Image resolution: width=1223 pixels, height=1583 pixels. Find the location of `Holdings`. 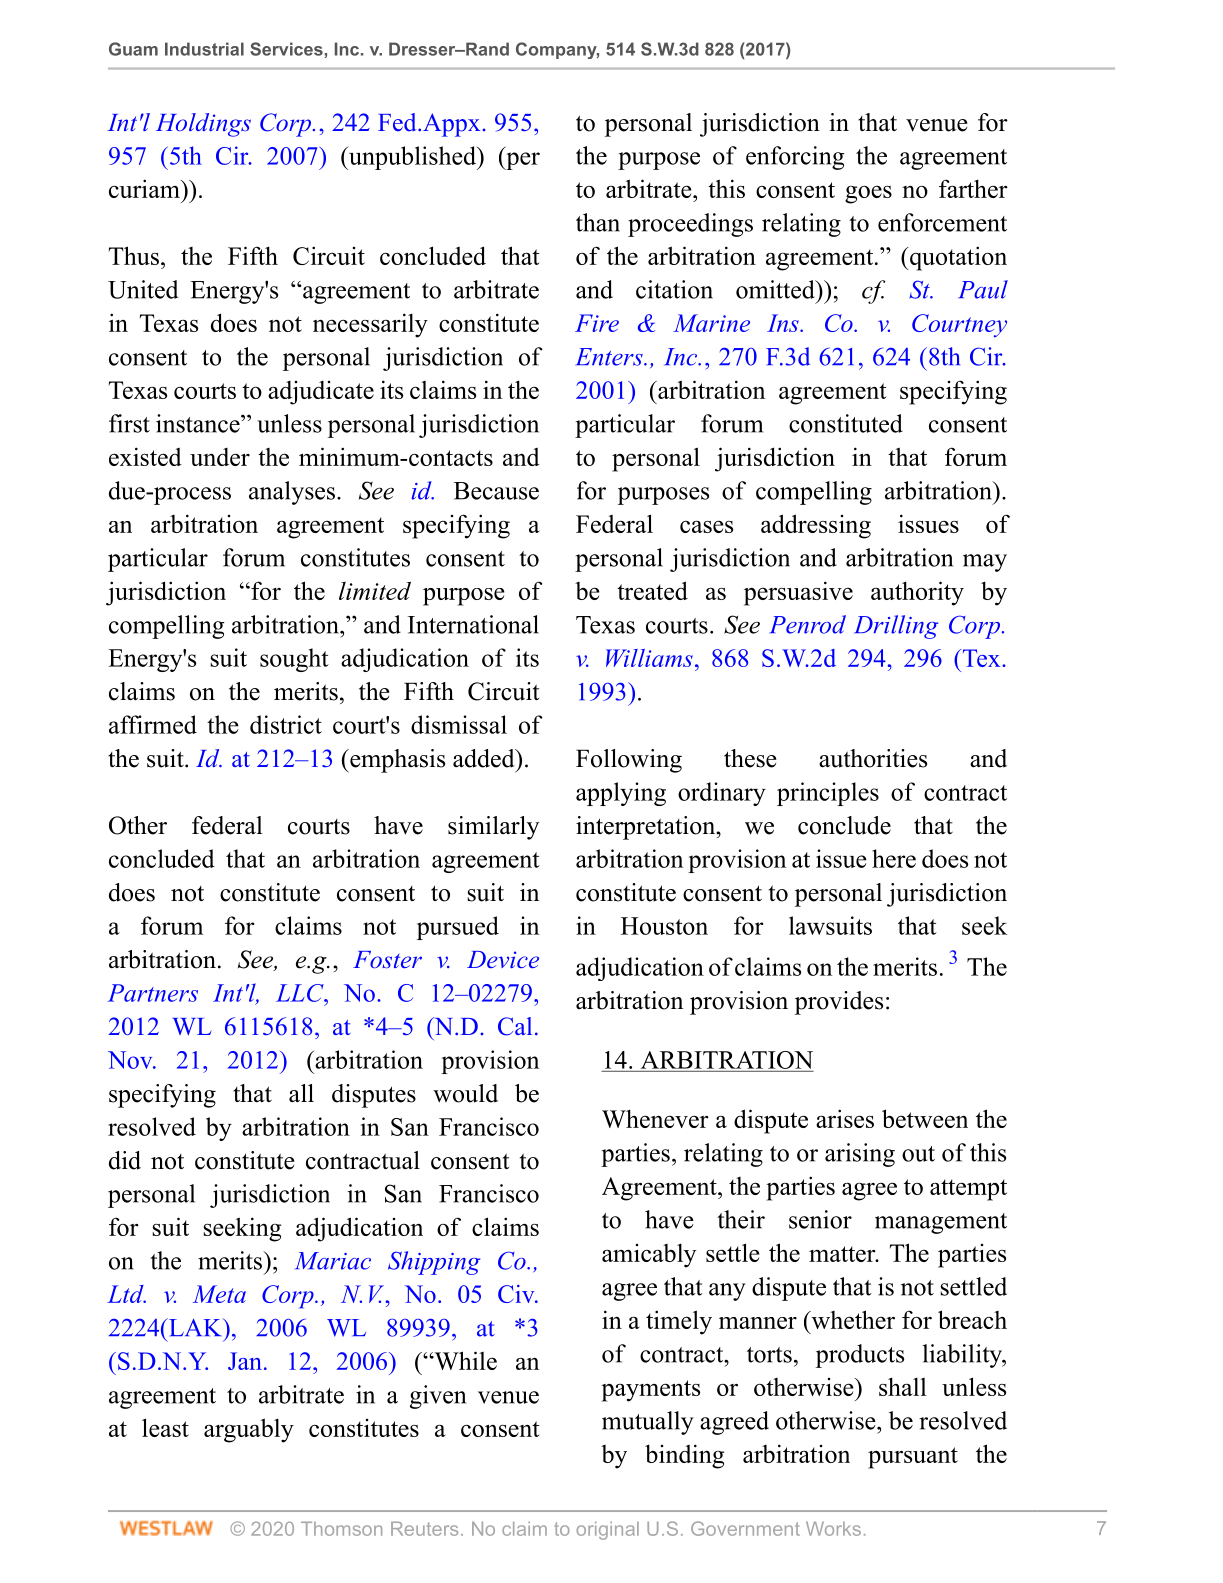

Holdings is located at coordinates (203, 125).
